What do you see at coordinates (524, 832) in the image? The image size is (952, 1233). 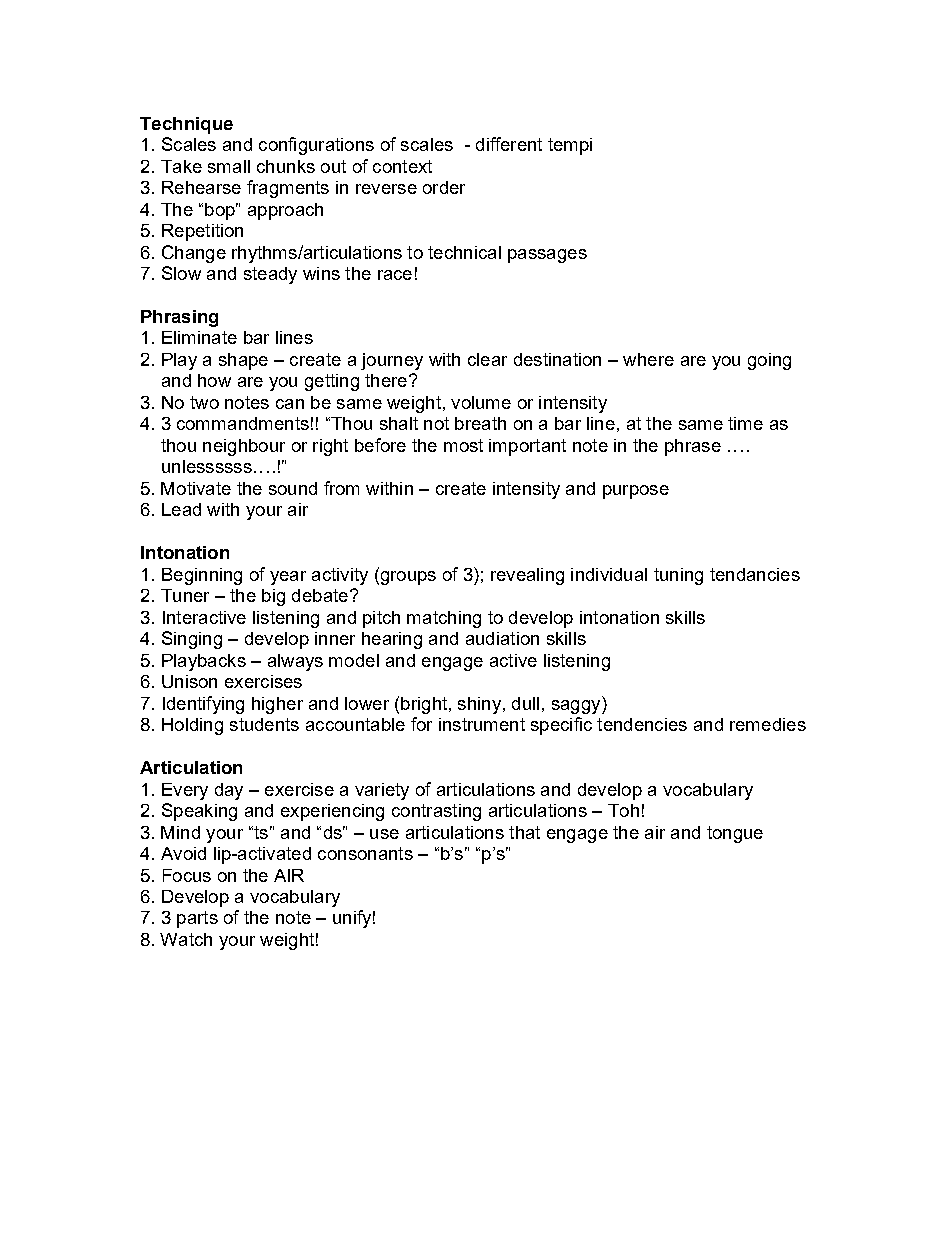 I see `that` at bounding box center [524, 832].
